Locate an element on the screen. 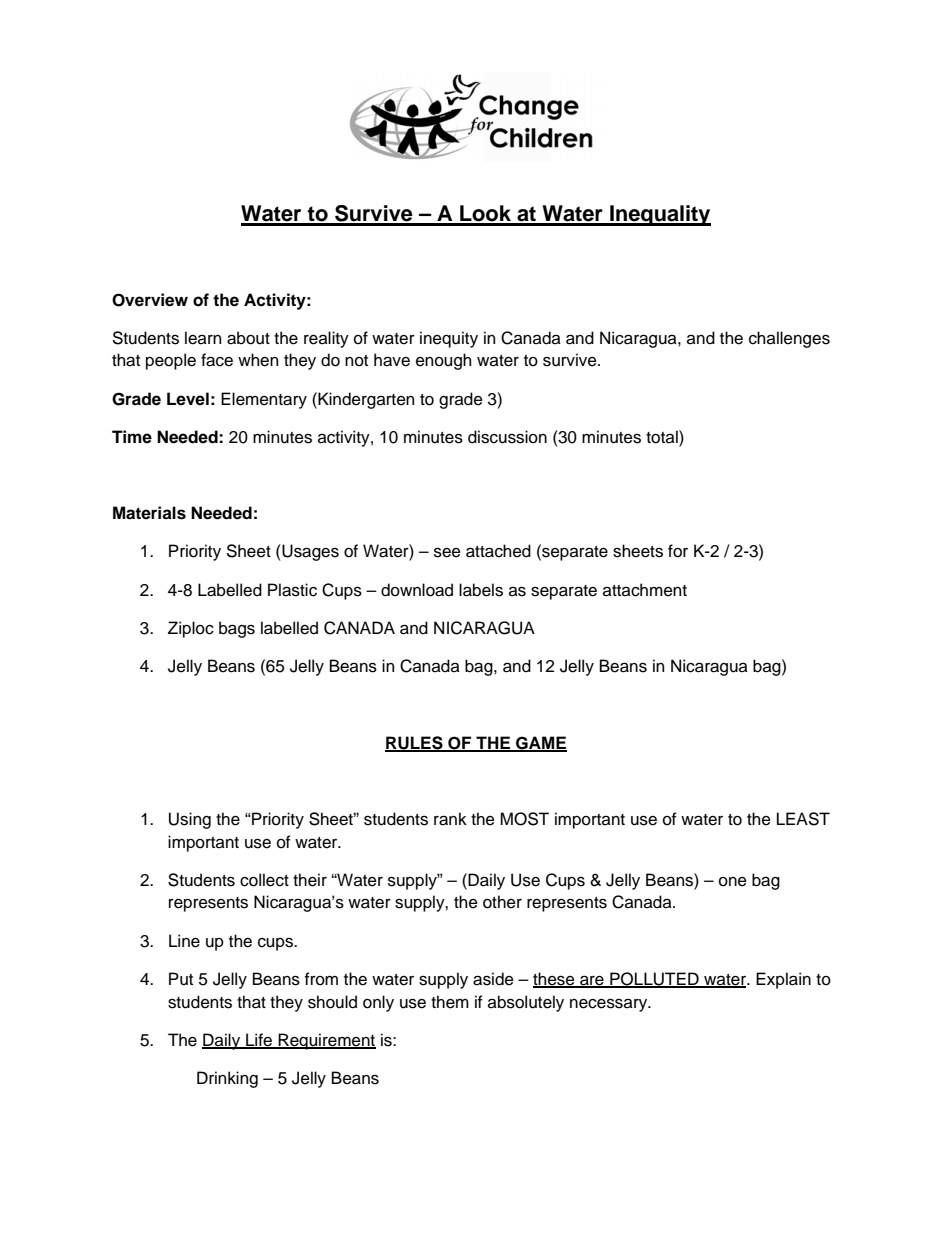 The image size is (952, 1233). Inequality is located at coordinates (659, 215).
